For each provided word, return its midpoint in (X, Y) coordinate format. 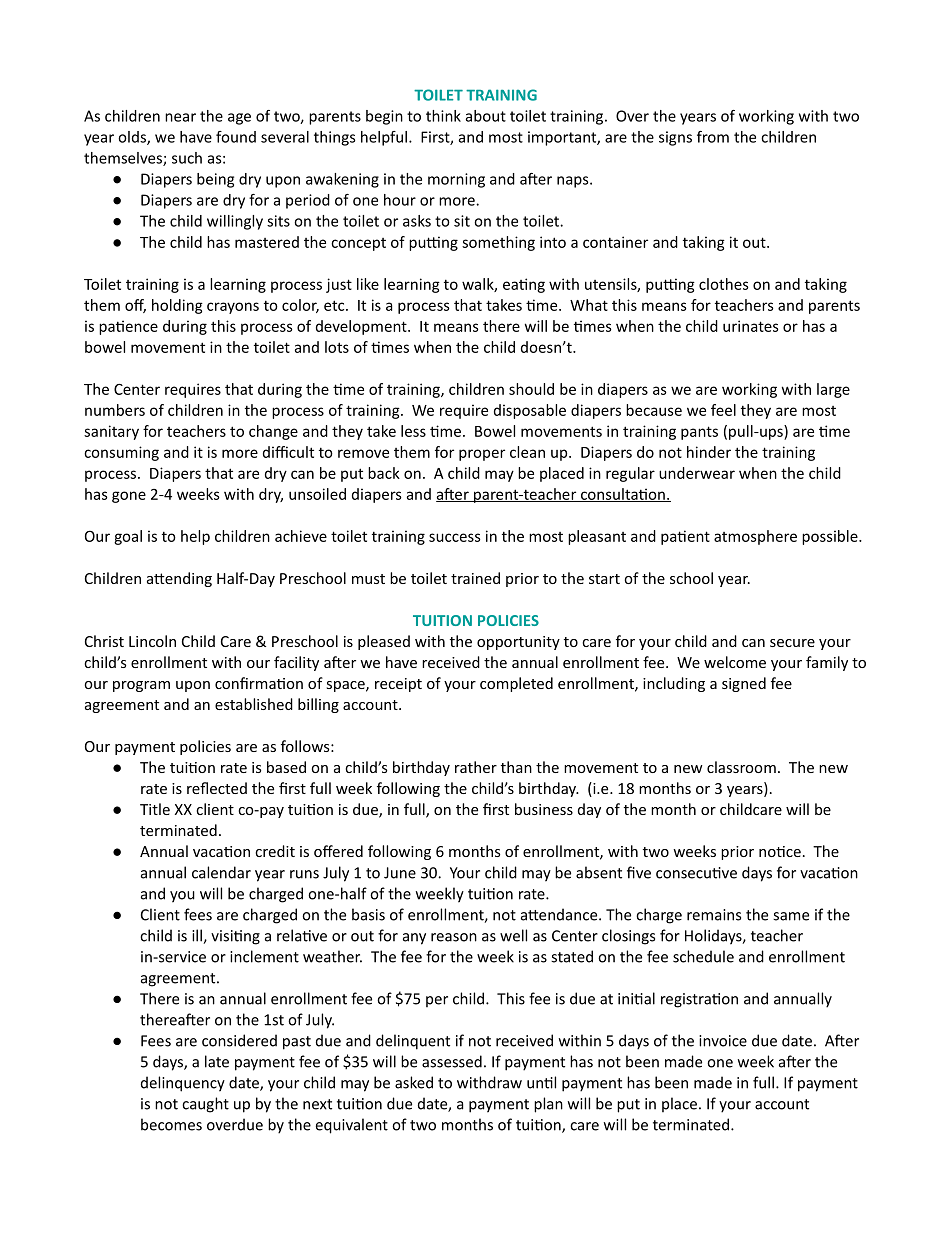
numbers (115, 410)
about (486, 116)
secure (792, 643)
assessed (452, 1061)
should (531, 389)
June (400, 873)
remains (714, 915)
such (187, 158)
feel (723, 410)
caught (205, 1105)
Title (155, 809)
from (713, 137)
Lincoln (152, 641)
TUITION (442, 620)
